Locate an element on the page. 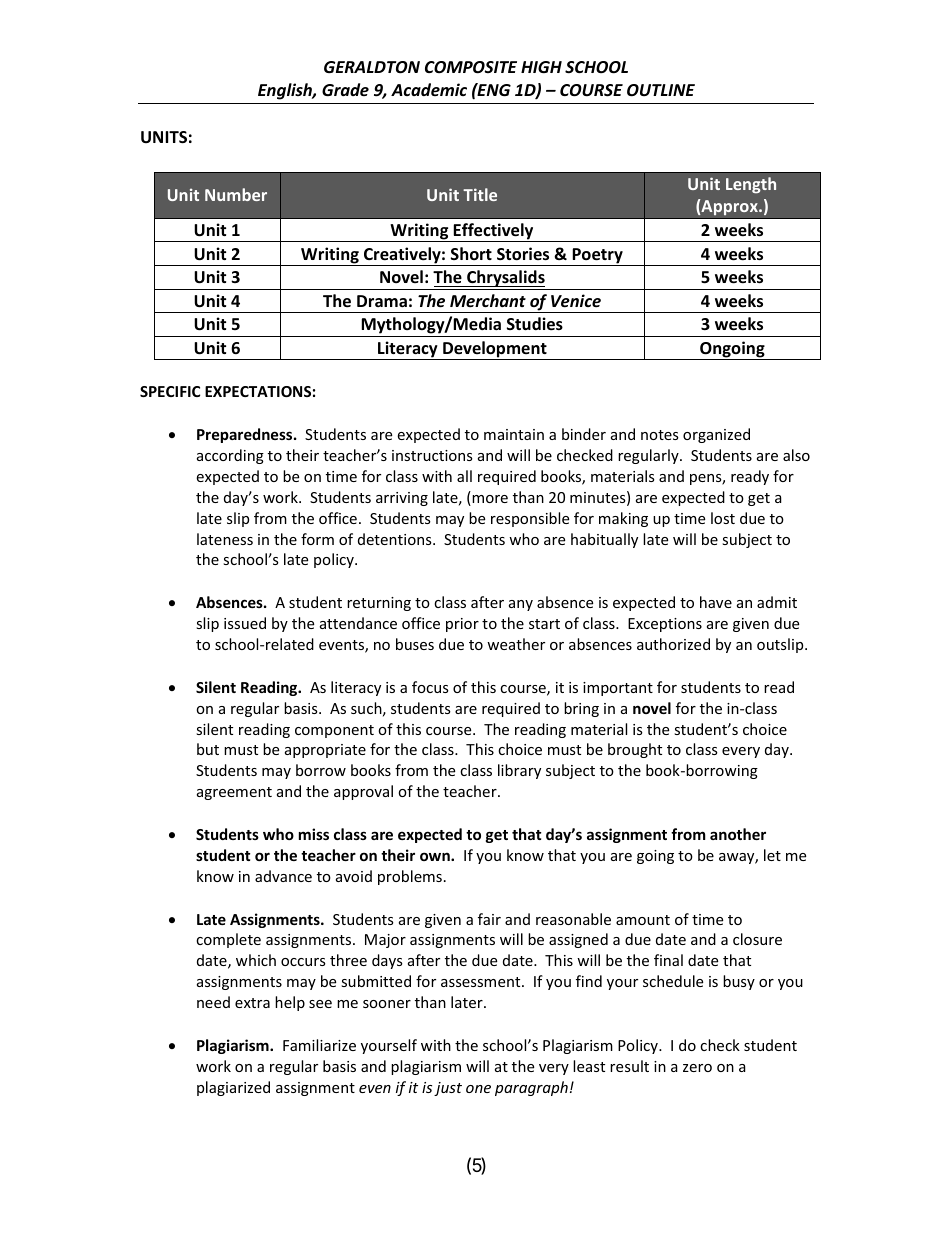 Image resolution: width=952 pixels, height=1233 pixels. any is located at coordinates (521, 605).
